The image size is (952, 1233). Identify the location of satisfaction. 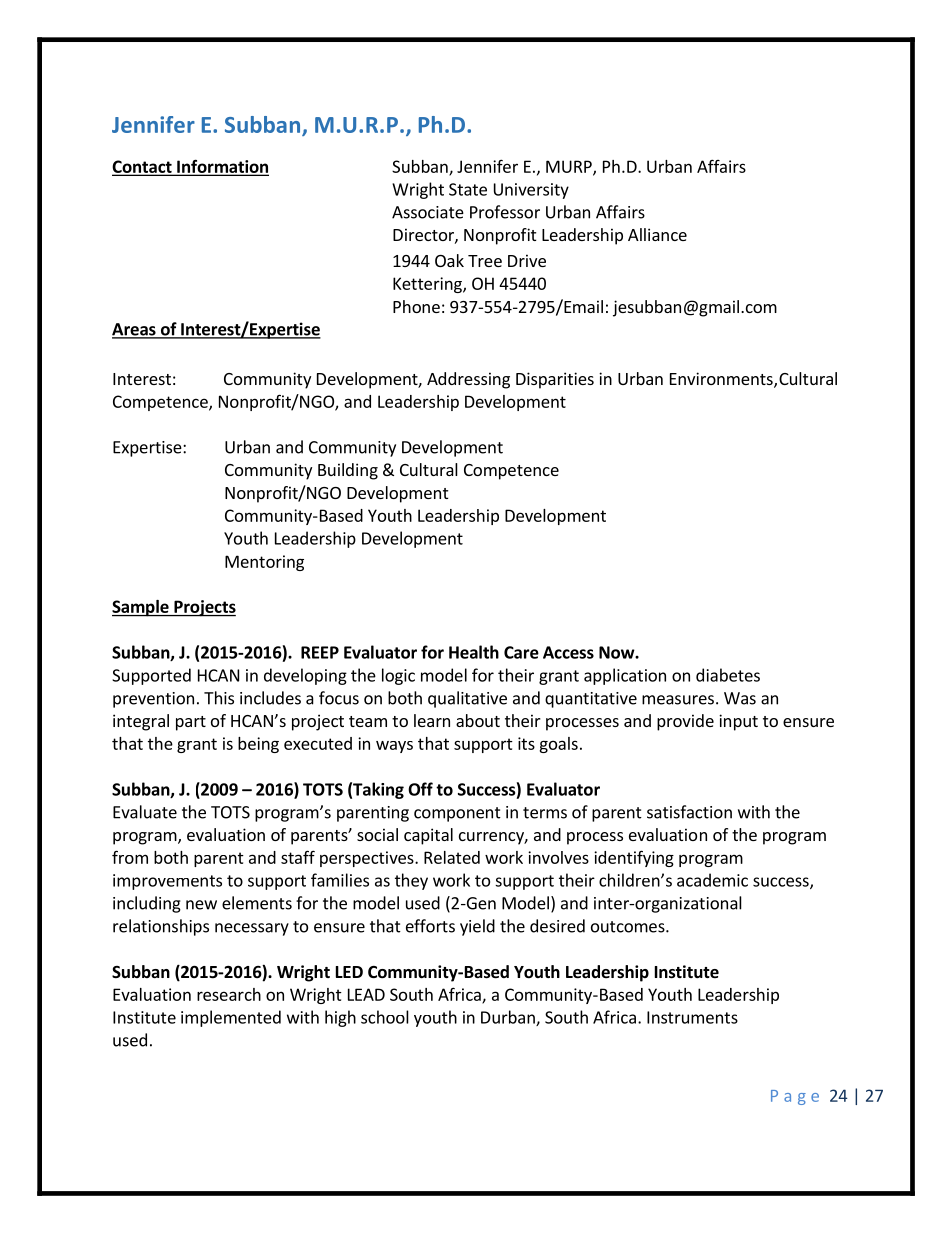
(689, 812).
